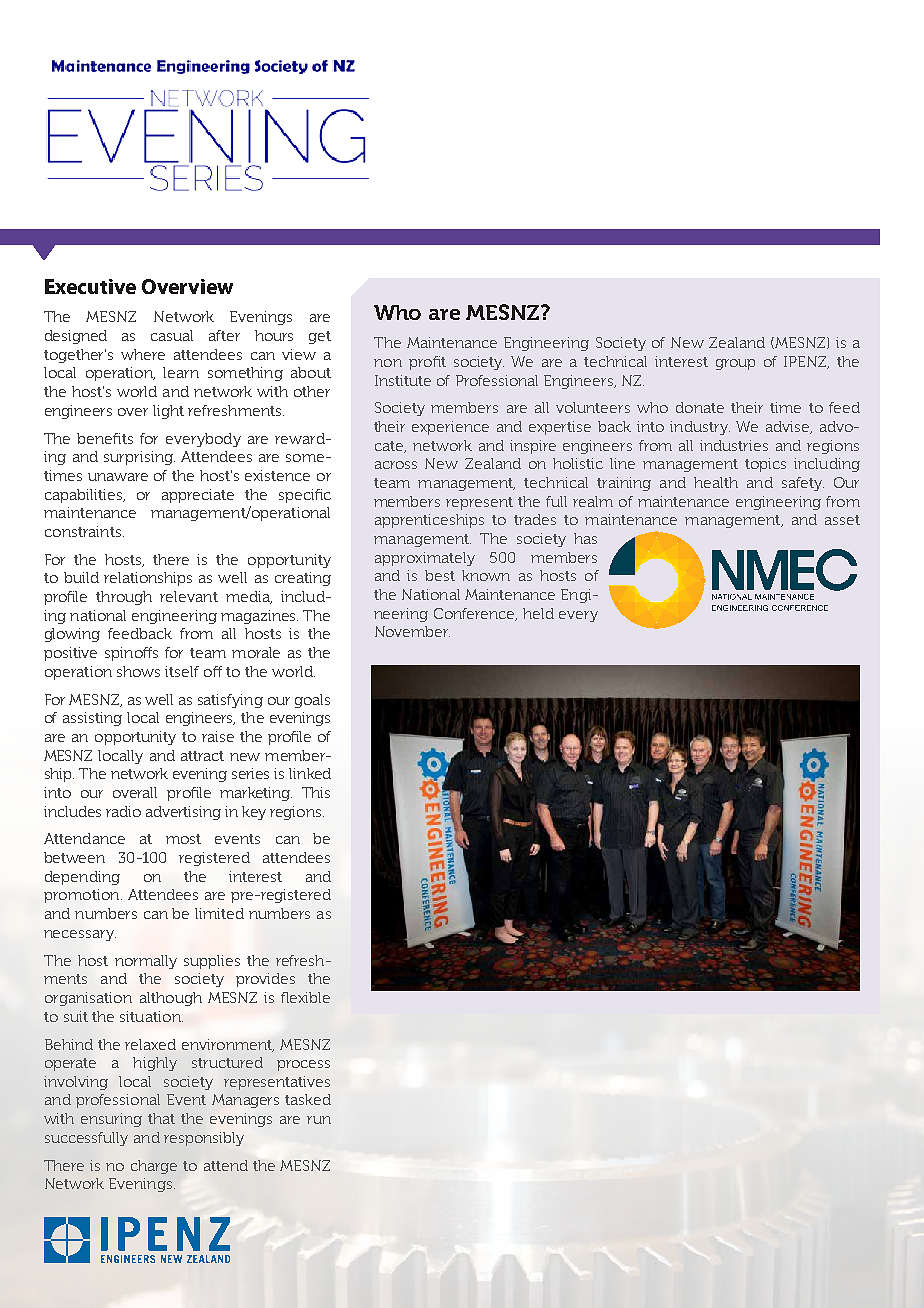  What do you see at coordinates (172, 335) in the document?
I see `casual` at bounding box center [172, 335].
